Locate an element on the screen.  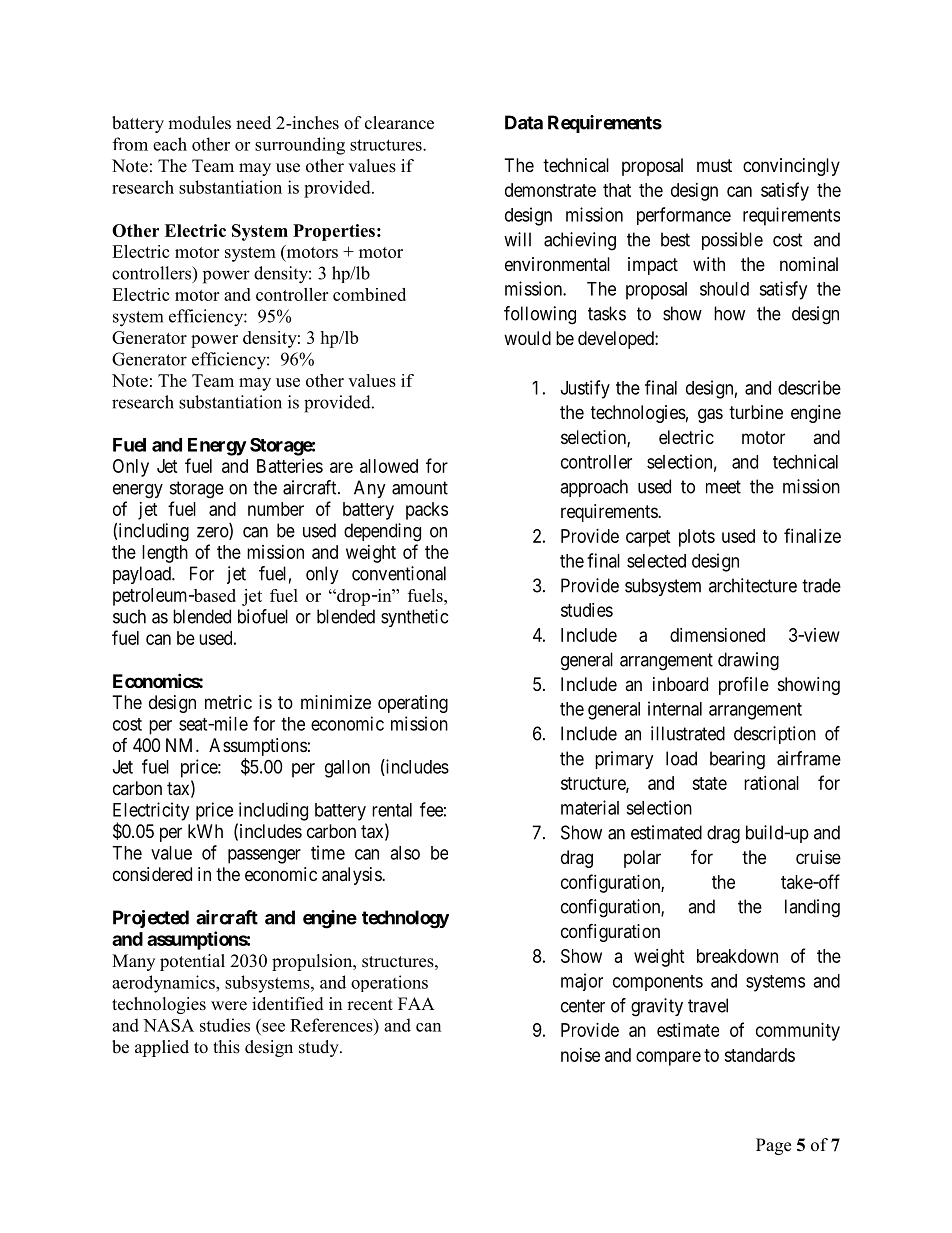
dimensioned is located at coordinates (717, 635).
